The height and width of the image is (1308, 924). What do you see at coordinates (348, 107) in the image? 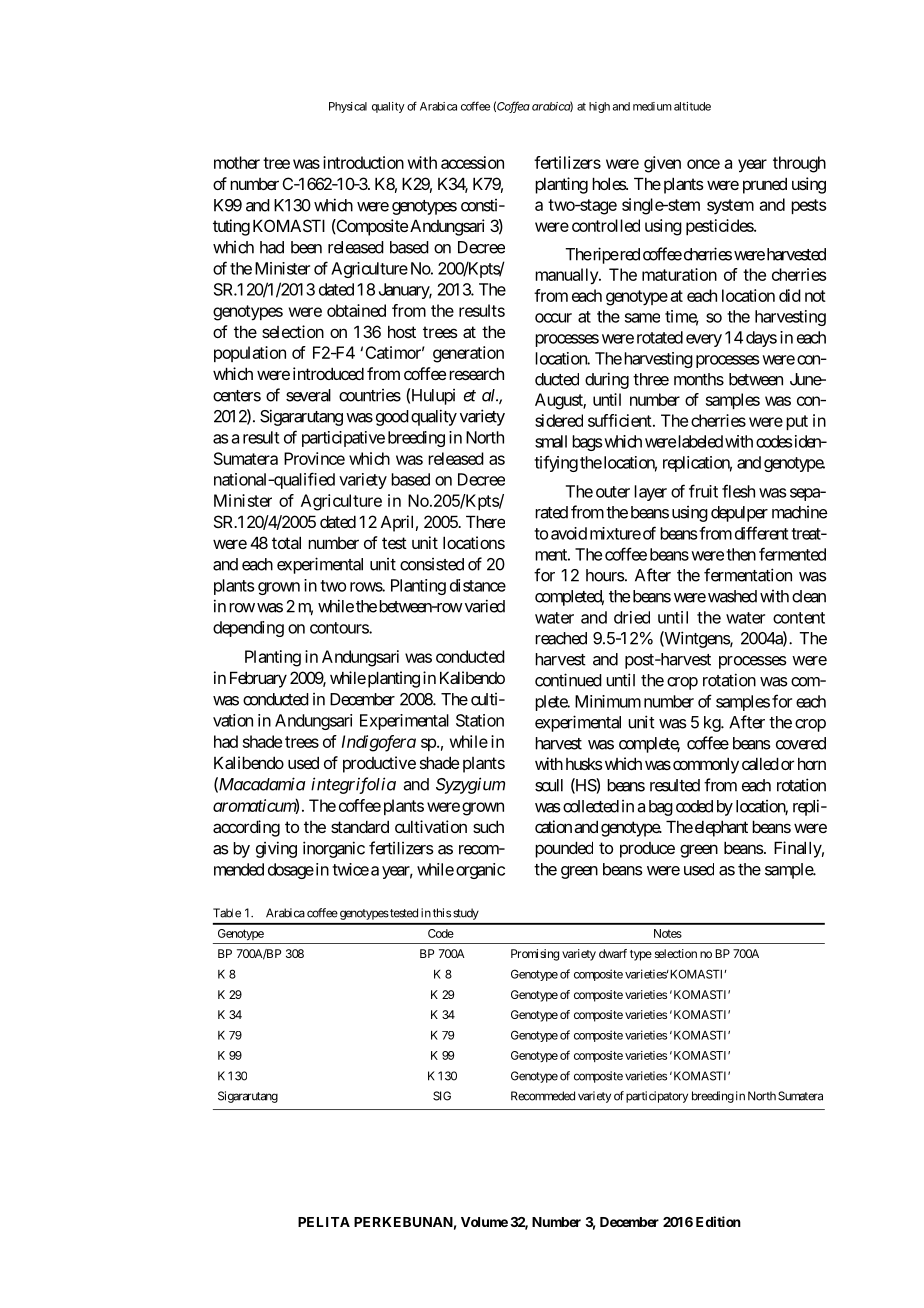
I see `Physical` at bounding box center [348, 107].
